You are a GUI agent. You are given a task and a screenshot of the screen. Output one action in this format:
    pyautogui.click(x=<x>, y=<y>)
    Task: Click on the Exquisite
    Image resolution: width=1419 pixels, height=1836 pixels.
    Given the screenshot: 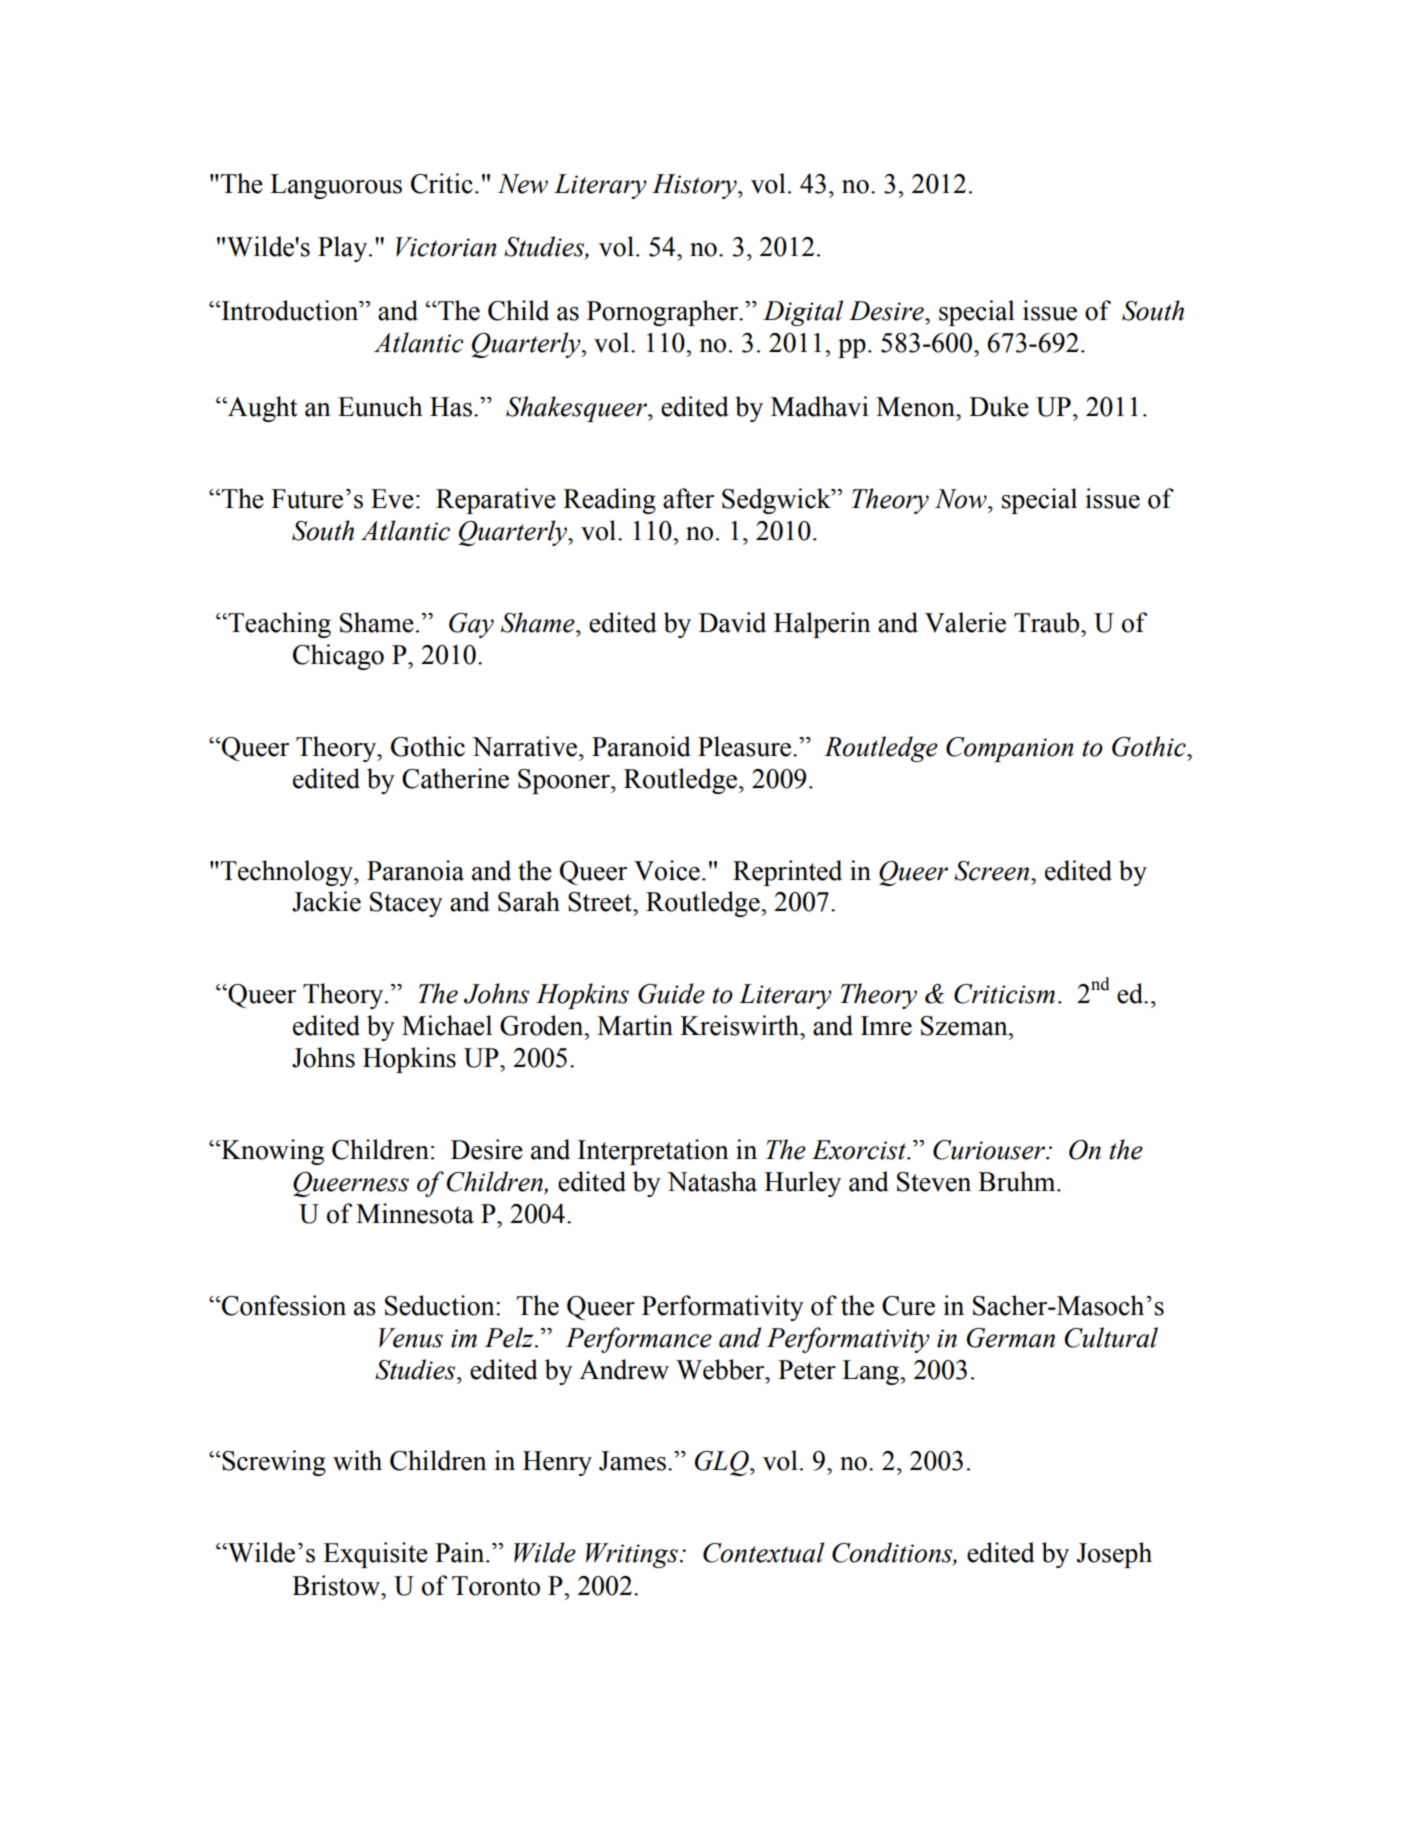 What is the action you would take?
    pyautogui.click(x=375, y=1555)
